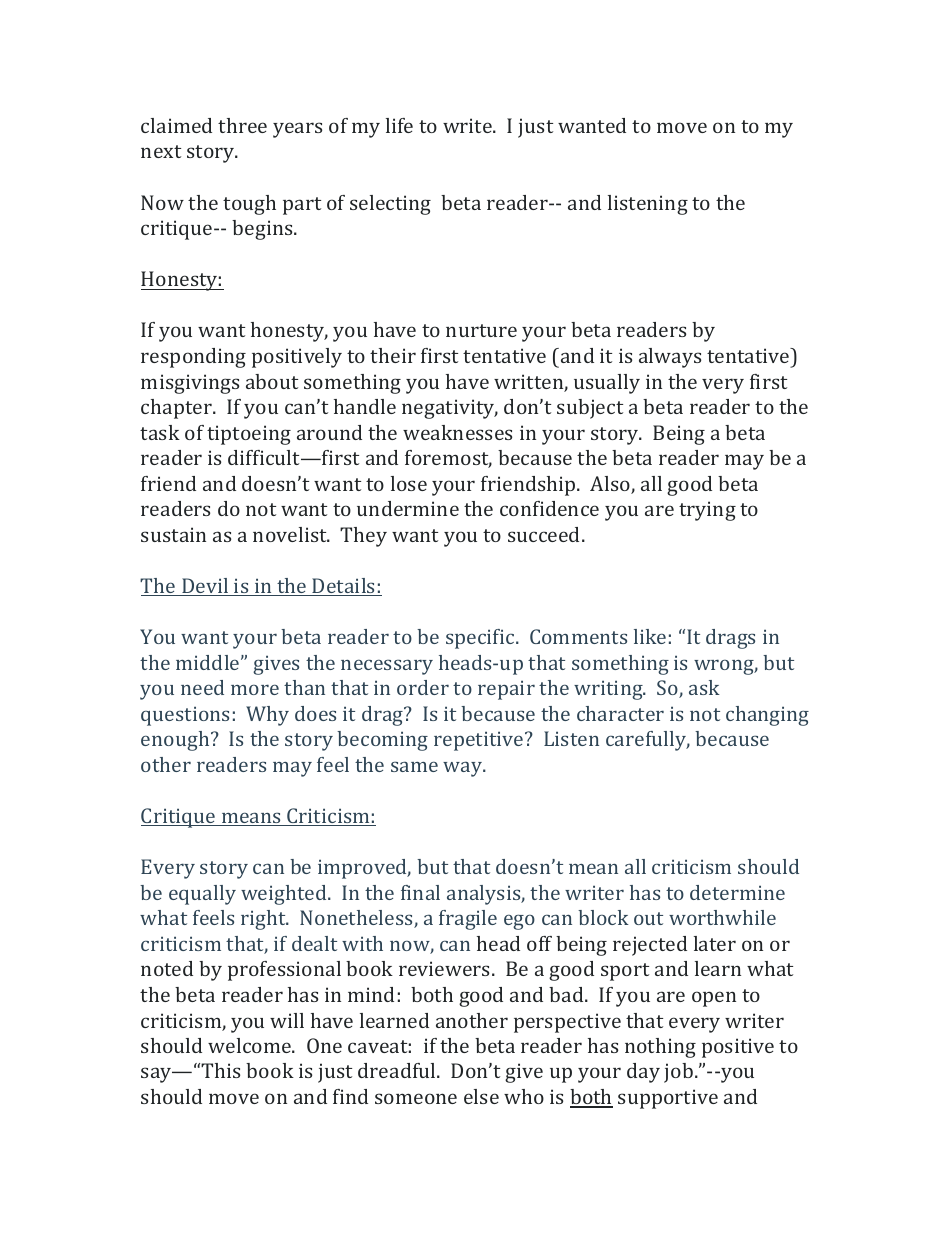 The image size is (952, 1233). What do you see at coordinates (242, 125) in the screenshot?
I see `three` at bounding box center [242, 125].
